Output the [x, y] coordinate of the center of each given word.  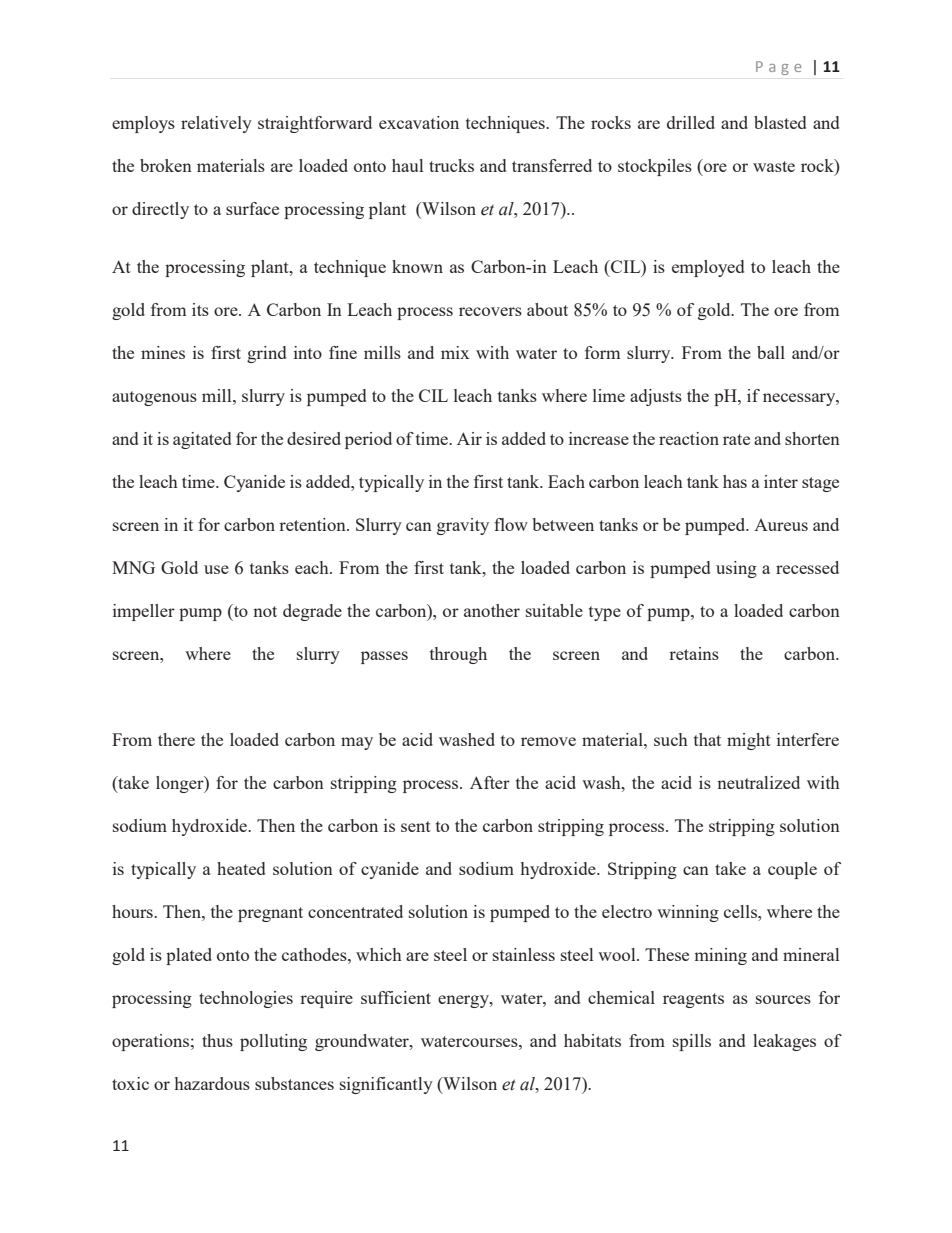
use [216, 569]
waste [774, 166]
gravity [463, 526]
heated [241, 868]
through [458, 655]
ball [771, 352]
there [176, 739]
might [749, 741]
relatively [216, 124]
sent [416, 826]
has [735, 481]
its [200, 309]
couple [792, 870]
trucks [451, 165]
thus [217, 1040]
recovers [490, 311]
